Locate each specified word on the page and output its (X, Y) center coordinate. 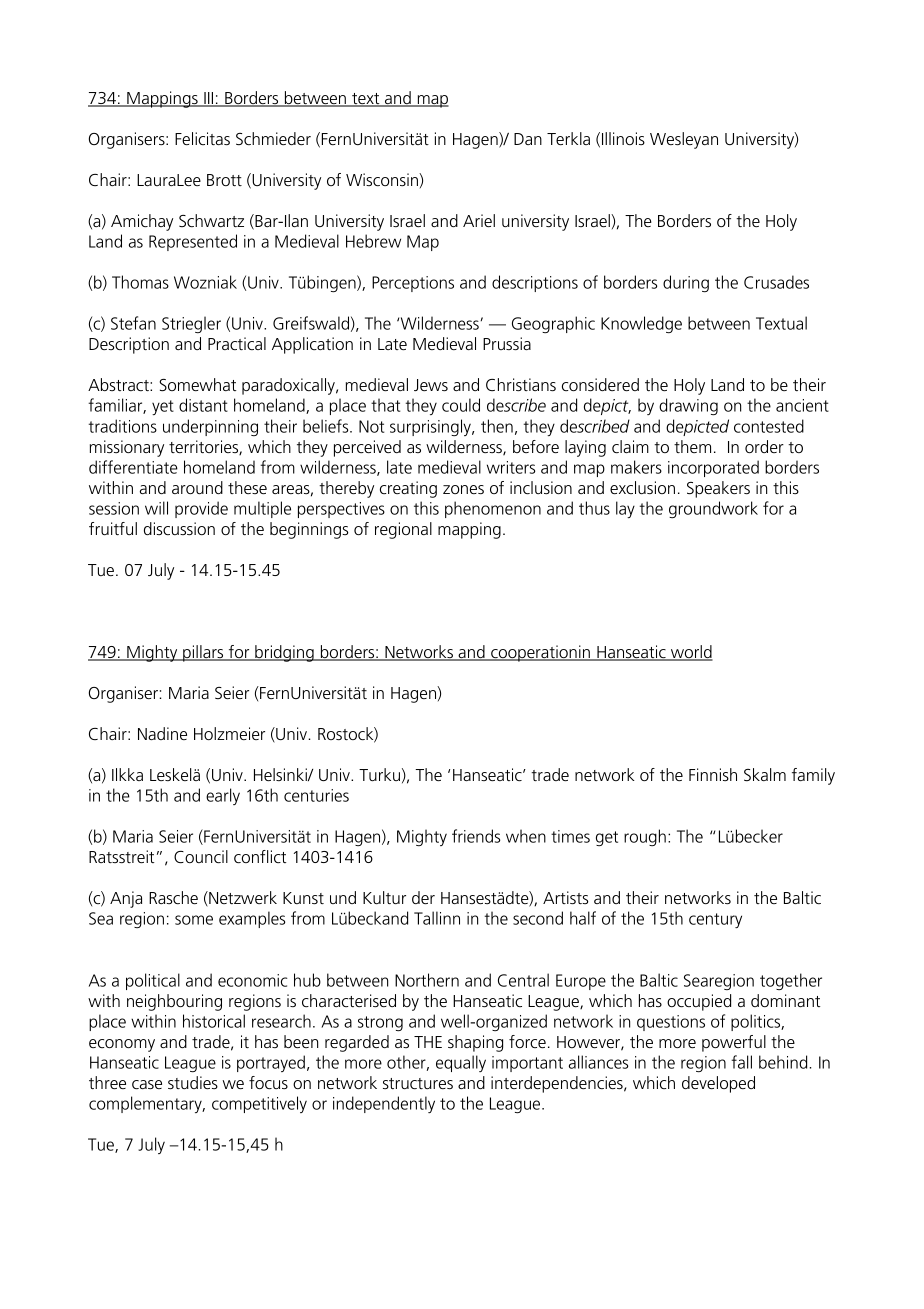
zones (463, 489)
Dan (528, 139)
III (209, 99)
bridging (284, 653)
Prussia (507, 343)
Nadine (162, 733)
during (686, 283)
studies (193, 1082)
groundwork (713, 509)
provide (201, 509)
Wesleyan (684, 140)
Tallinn (437, 918)
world (690, 653)
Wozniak (205, 282)
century (715, 920)
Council (201, 856)
